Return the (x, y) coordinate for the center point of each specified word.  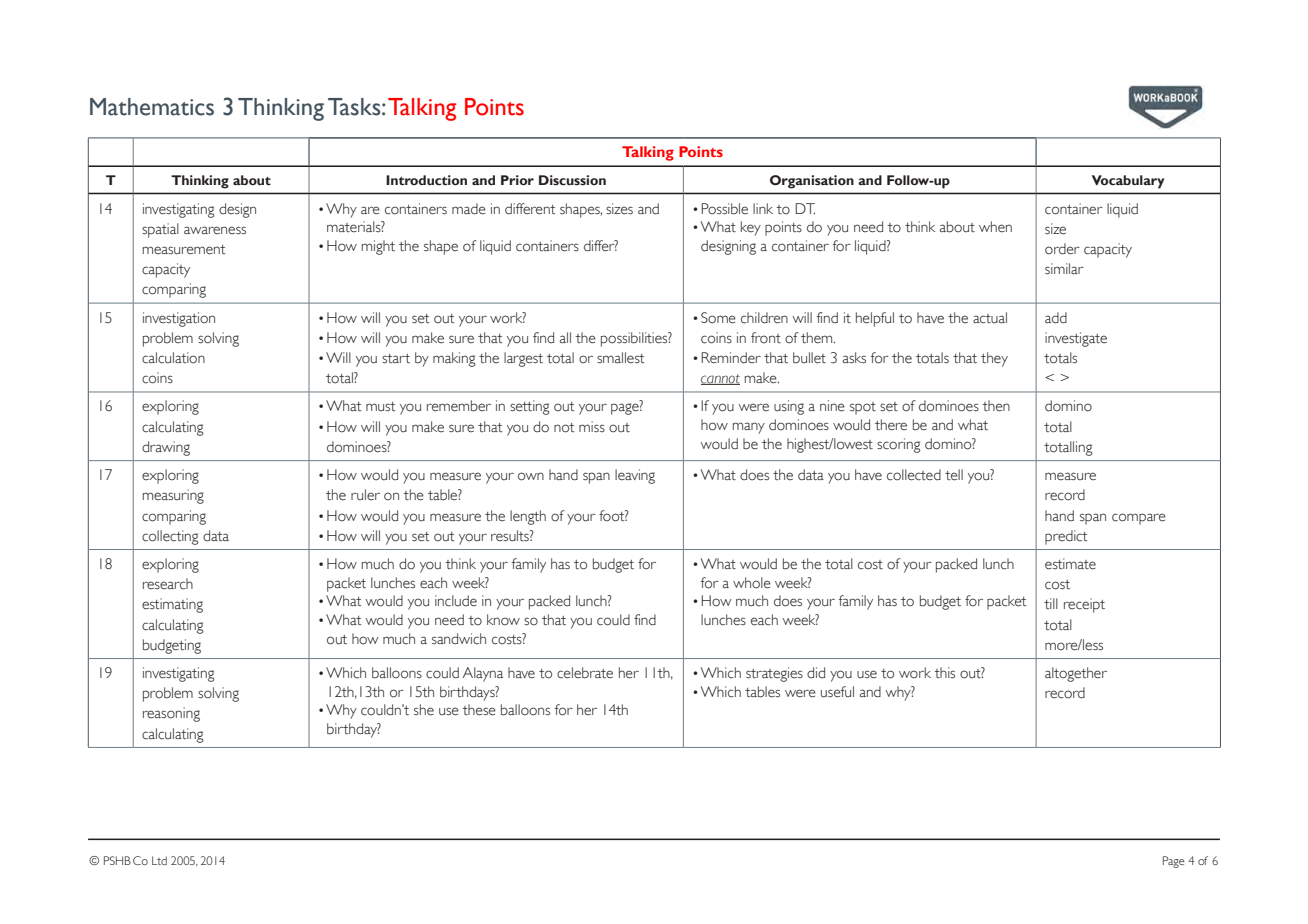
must (381, 406)
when (995, 227)
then (996, 406)
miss (592, 427)
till (1051, 603)
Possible (724, 209)
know (503, 620)
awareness (215, 230)
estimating (172, 605)
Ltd (159, 860)
